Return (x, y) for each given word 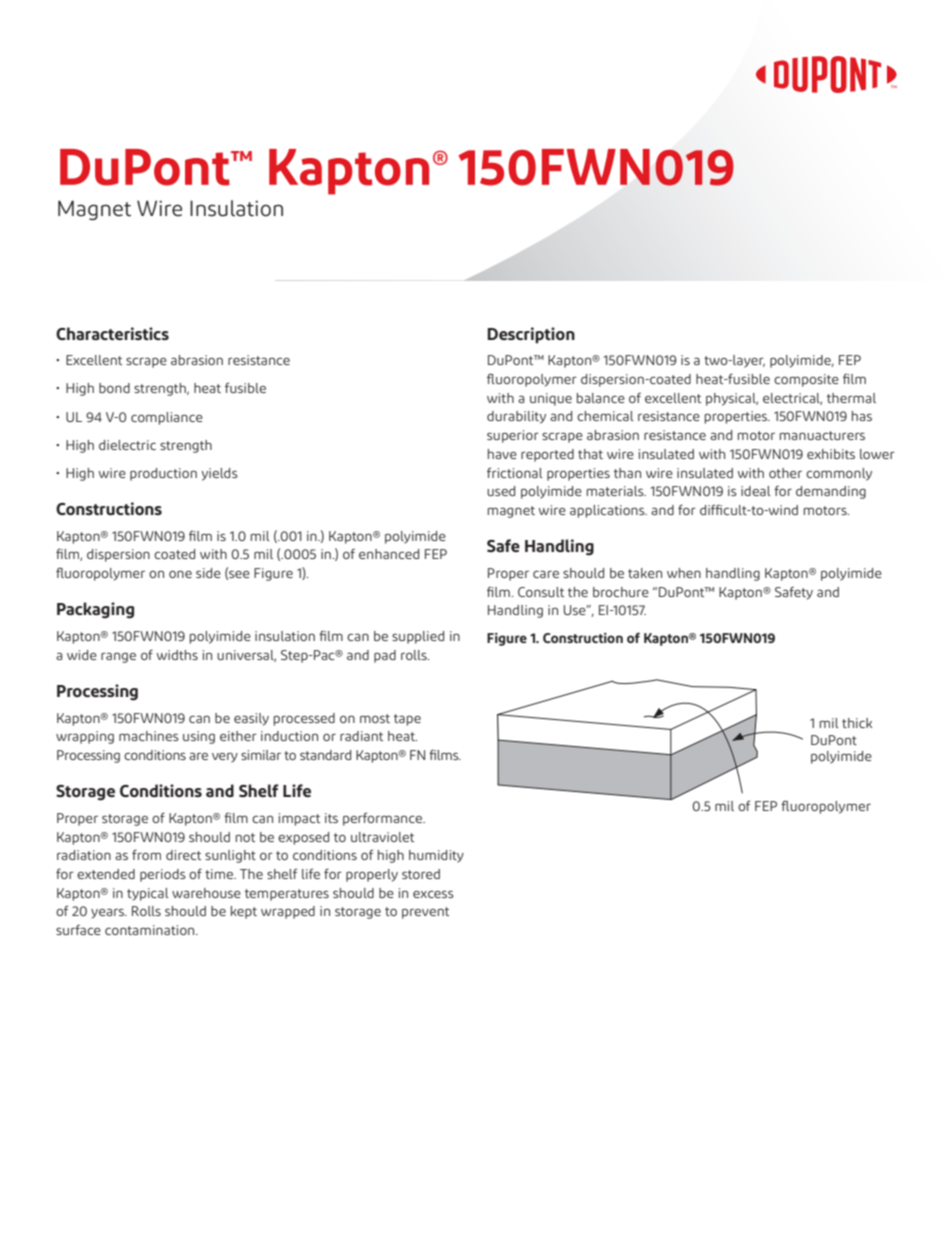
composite (806, 380)
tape (407, 720)
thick (857, 723)
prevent (425, 913)
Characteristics (112, 333)
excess (433, 894)
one (180, 574)
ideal (756, 491)
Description (531, 335)
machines (149, 736)
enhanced (389, 554)
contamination (151, 930)
